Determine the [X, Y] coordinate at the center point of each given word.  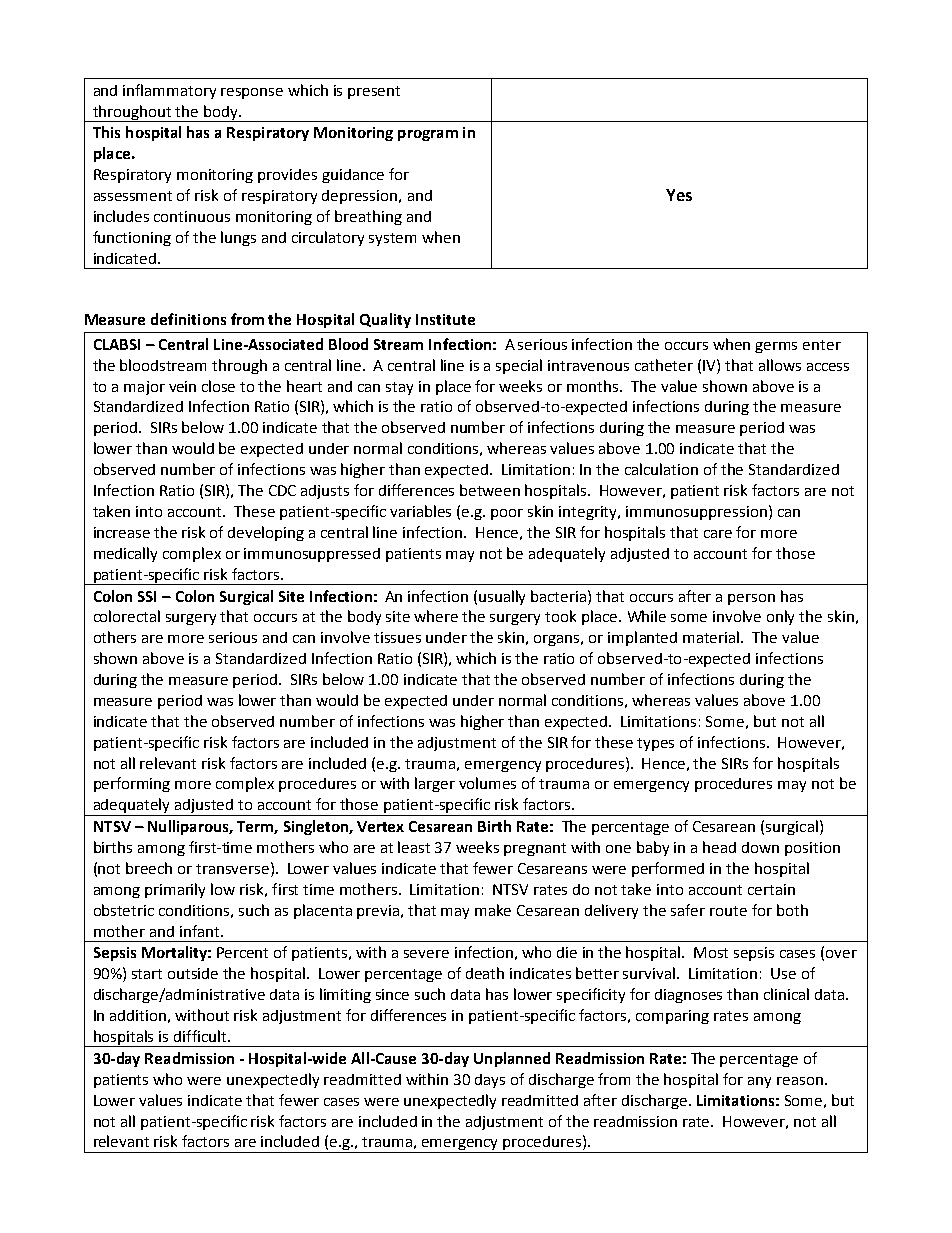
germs [776, 347]
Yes [679, 195]
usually [502, 597]
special [519, 366]
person [751, 599]
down [760, 847]
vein [182, 386]
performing [132, 784]
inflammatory [169, 91]
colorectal [127, 616]
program [428, 135]
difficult [201, 1036]
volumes [487, 783]
